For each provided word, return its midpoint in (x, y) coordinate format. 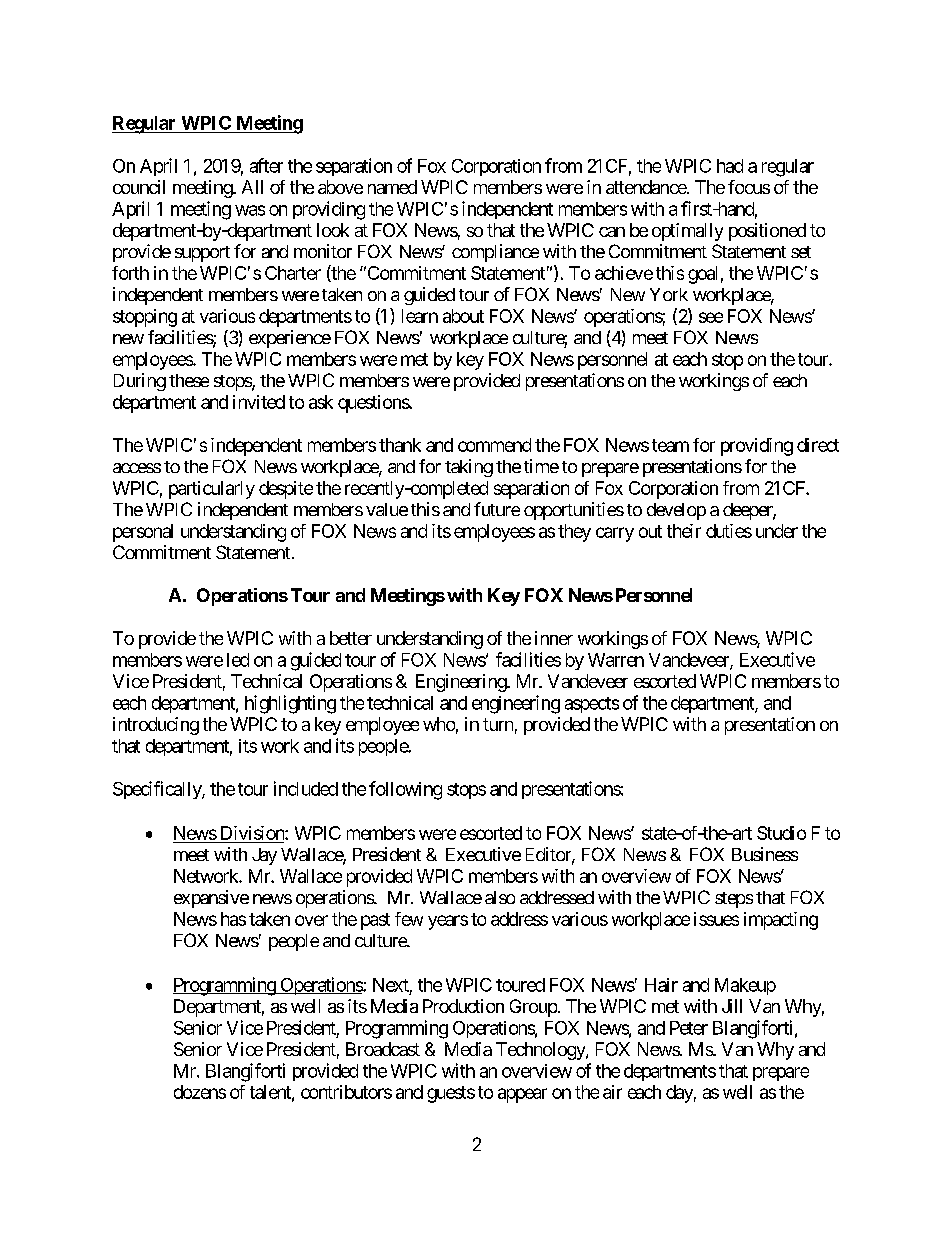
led (238, 660)
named (392, 187)
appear (522, 1095)
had (730, 166)
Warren (616, 660)
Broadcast (383, 1049)
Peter (689, 1028)
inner (554, 638)
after (266, 165)
